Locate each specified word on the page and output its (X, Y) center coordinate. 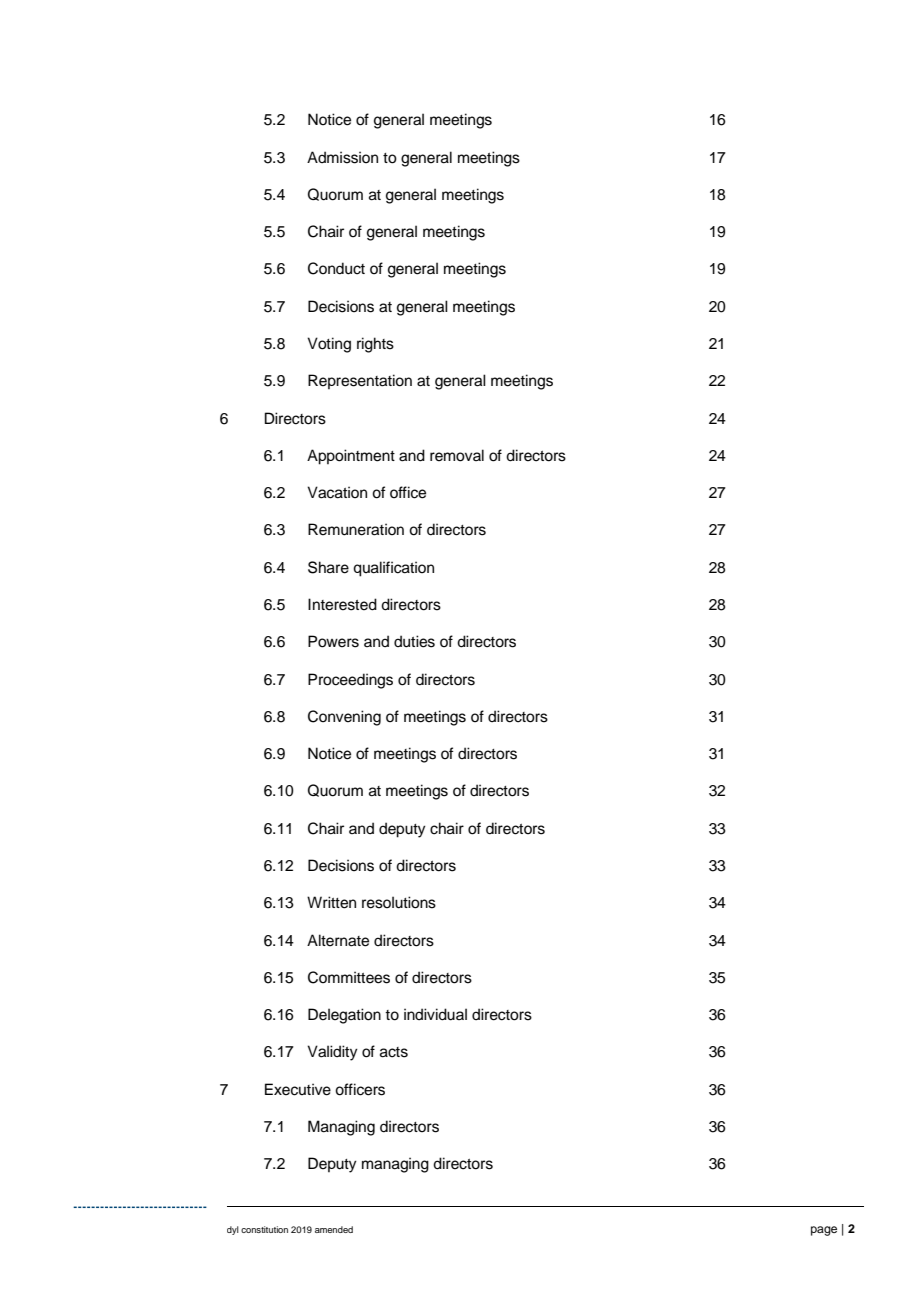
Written (331, 902)
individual (435, 1014)
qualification (393, 569)
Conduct (336, 268)
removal (457, 455)
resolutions (399, 902)
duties (414, 641)
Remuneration (356, 529)
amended (334, 1229)
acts (394, 1052)
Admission (342, 157)
